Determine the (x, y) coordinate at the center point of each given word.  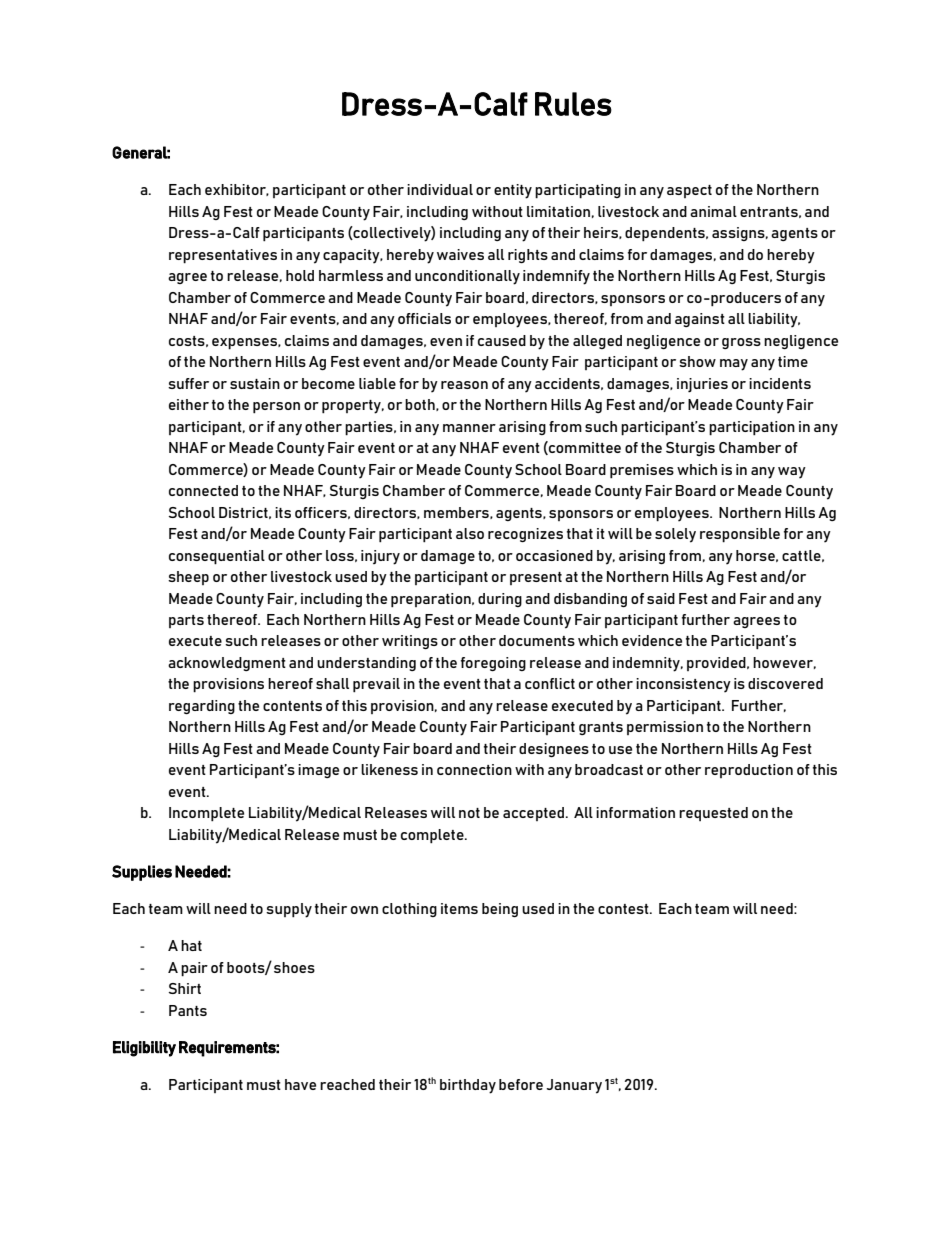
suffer (188, 383)
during (500, 600)
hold (300, 275)
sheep (188, 578)
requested (713, 814)
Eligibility (144, 1049)
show (697, 361)
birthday (468, 1086)
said (661, 598)
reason (464, 385)
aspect (689, 191)
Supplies (142, 873)
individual (440, 189)
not (469, 813)
